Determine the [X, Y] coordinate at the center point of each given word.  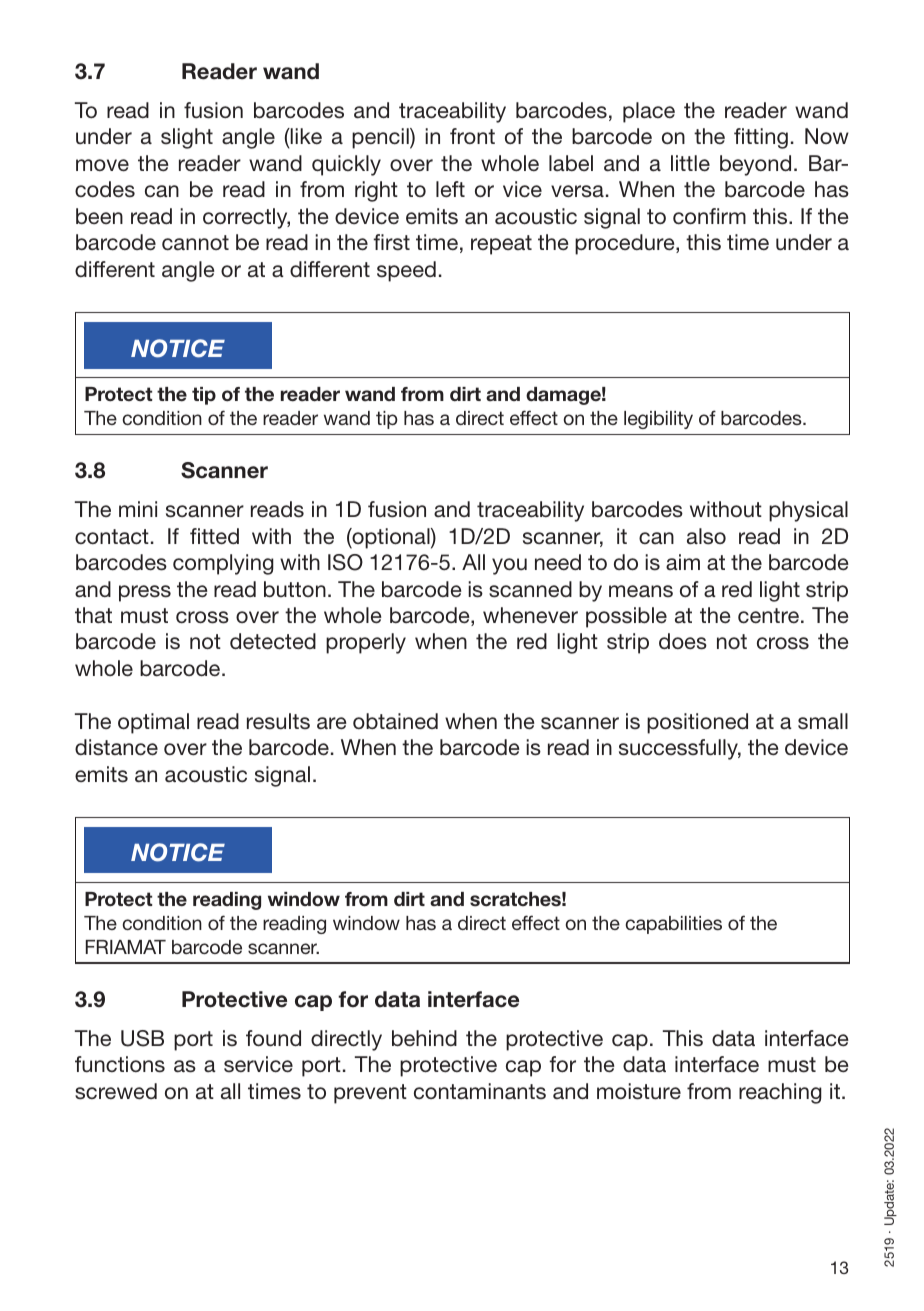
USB [142, 1038]
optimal [153, 723]
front [472, 136]
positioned [697, 723]
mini [138, 509]
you [509, 566]
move [102, 165]
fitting [761, 138]
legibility [658, 420]
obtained [395, 721]
